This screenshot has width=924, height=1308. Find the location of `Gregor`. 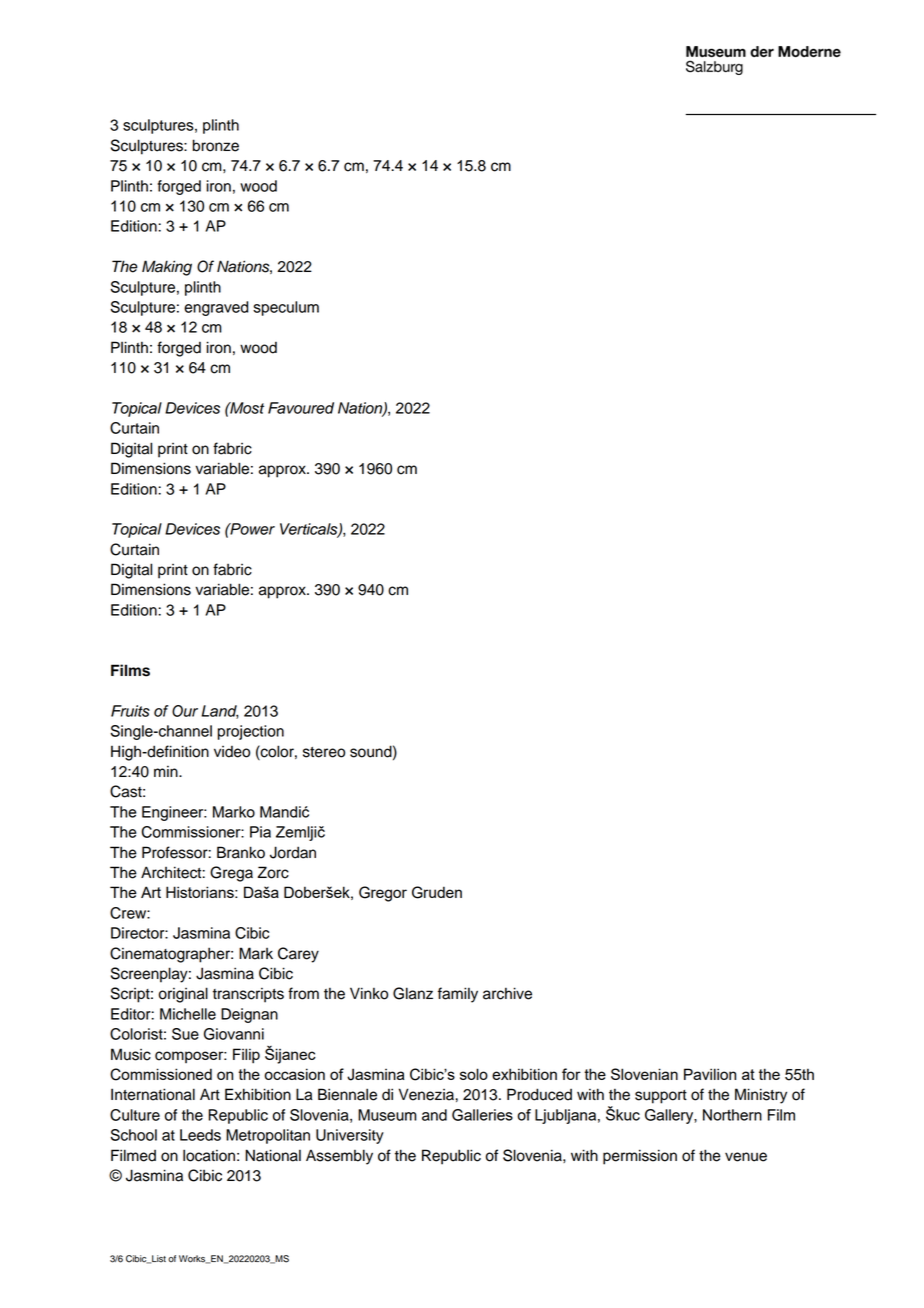

Gregor is located at coordinates (383, 894).
